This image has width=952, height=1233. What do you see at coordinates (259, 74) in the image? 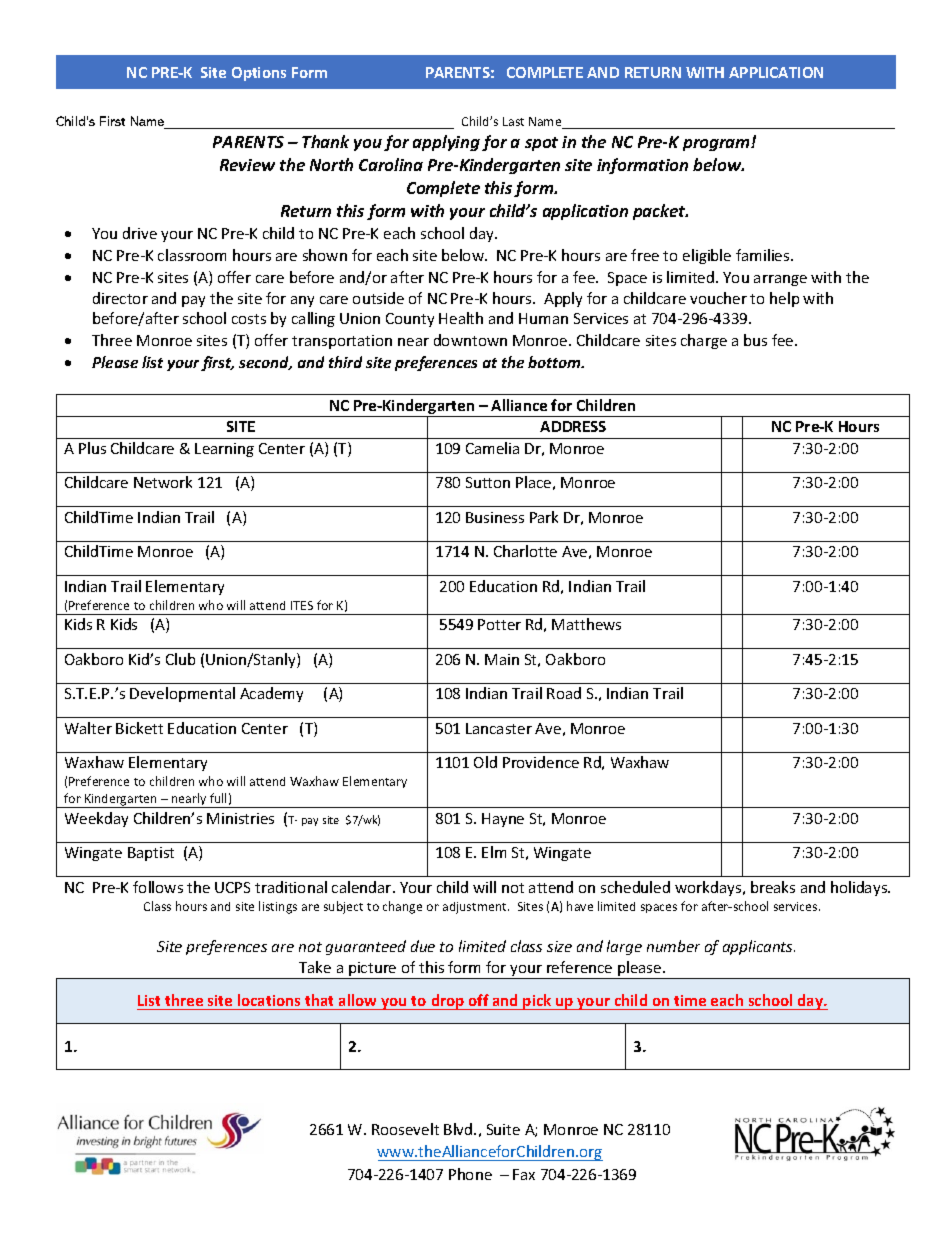
I see `Options` at bounding box center [259, 74].
